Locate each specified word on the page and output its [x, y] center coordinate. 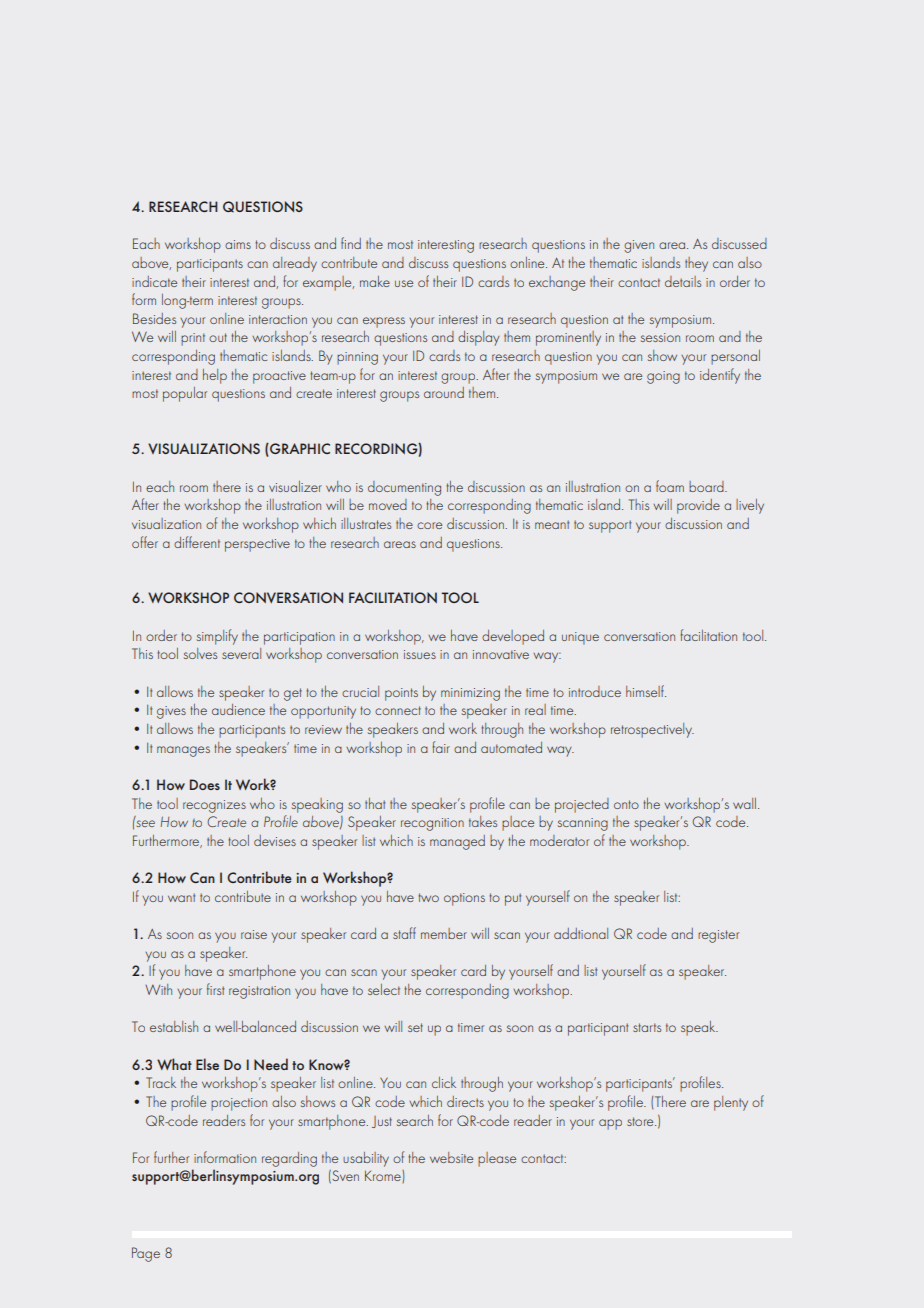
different [197, 542]
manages [183, 751]
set [415, 1027]
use [404, 283]
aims [238, 244]
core [429, 525]
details [683, 281]
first [215, 989]
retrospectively [652, 730]
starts [647, 1027]
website [451, 1157]
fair [441, 747]
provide [698, 506]
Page [146, 1254]
